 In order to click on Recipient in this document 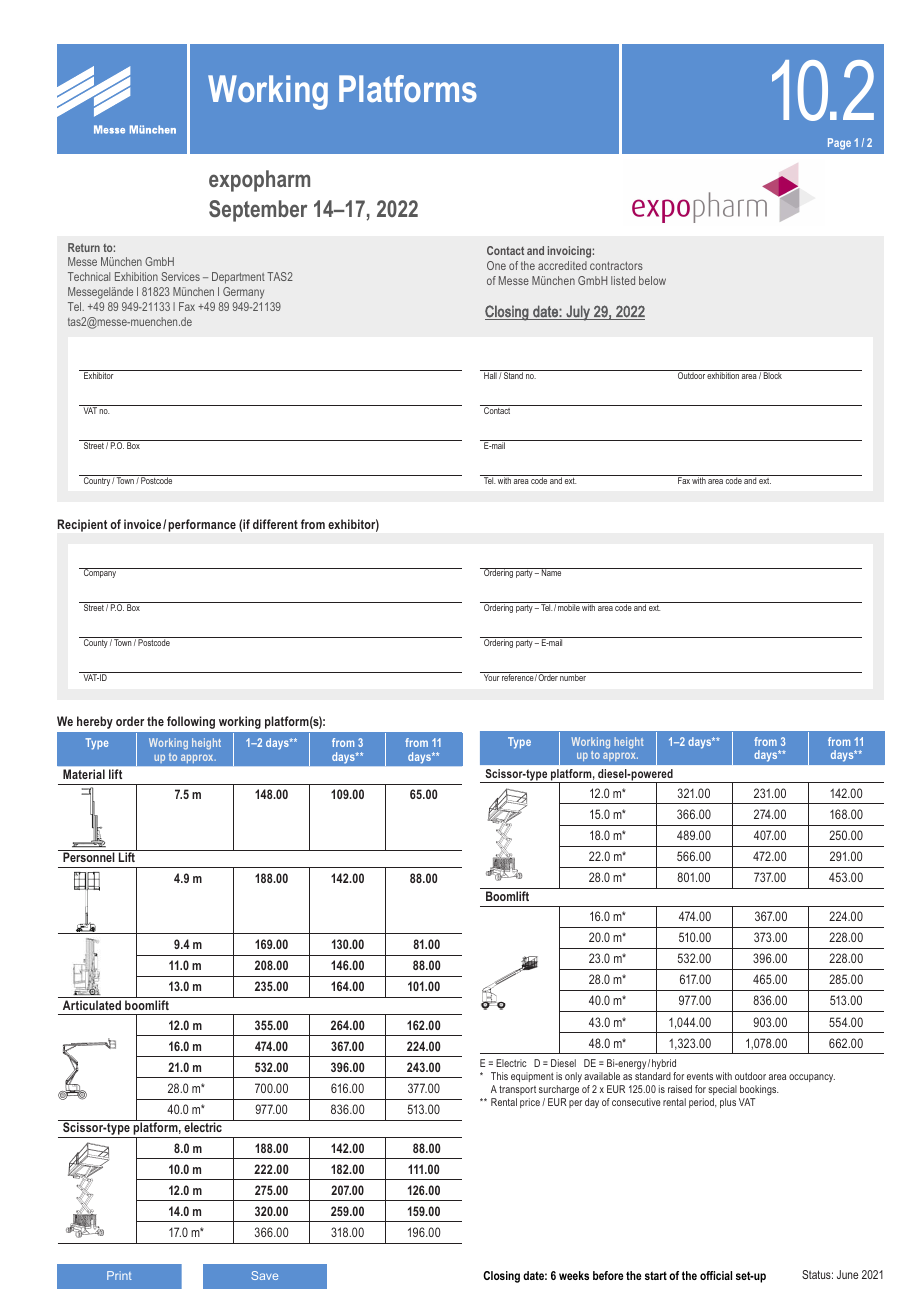, I will do `click(82, 525)`.
